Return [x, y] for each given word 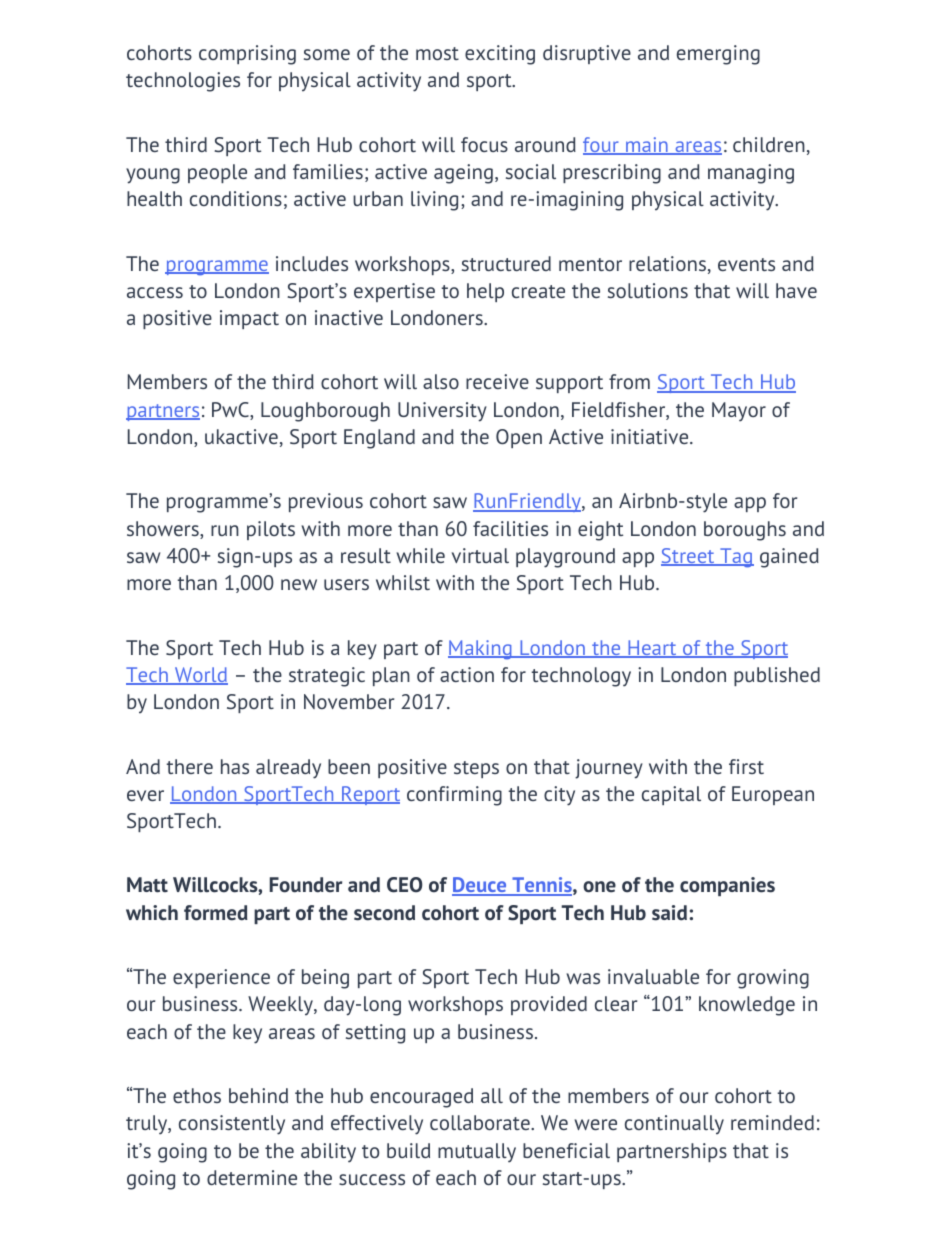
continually [674, 1125]
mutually [477, 1153]
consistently [232, 1125]
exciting [500, 55]
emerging [718, 55]
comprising [247, 55]
